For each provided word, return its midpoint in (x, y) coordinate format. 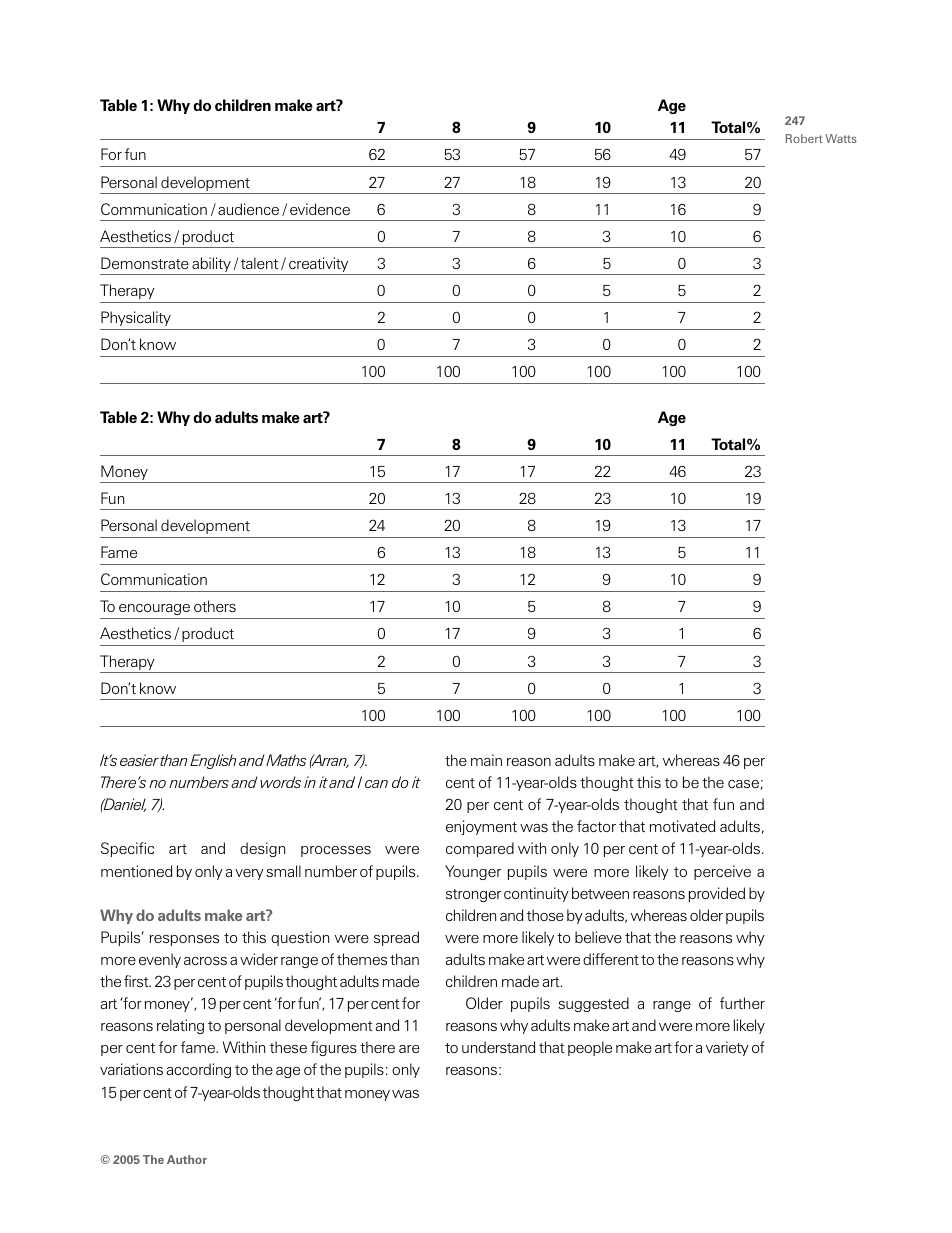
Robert (804, 138)
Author (187, 1159)
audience (248, 209)
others (215, 606)
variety (727, 1048)
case (743, 784)
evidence (320, 209)
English (213, 761)
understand (498, 1047)
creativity (319, 266)
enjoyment (481, 827)
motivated (682, 826)
